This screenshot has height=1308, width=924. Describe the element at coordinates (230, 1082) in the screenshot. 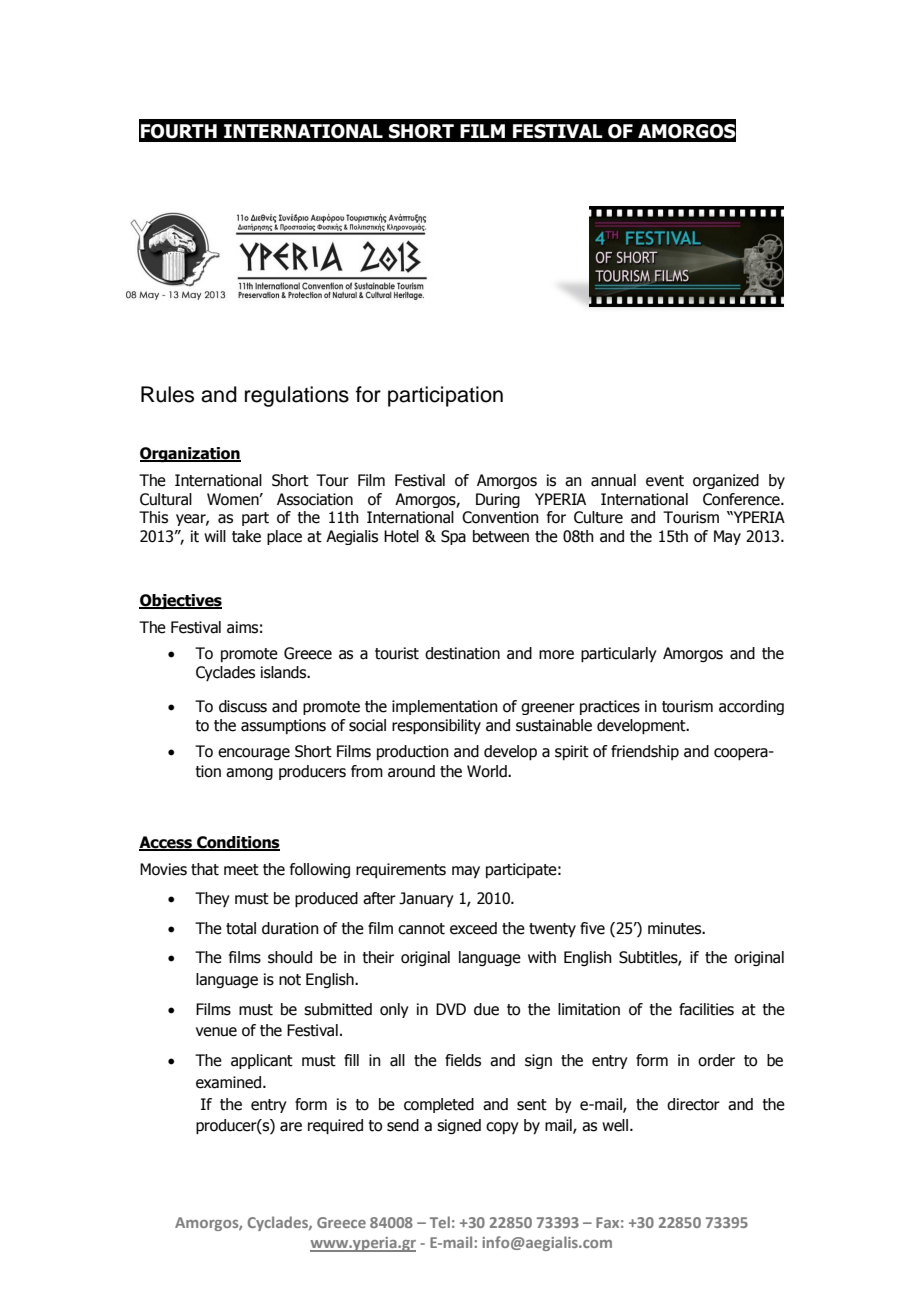

I see `examined` at that location.
